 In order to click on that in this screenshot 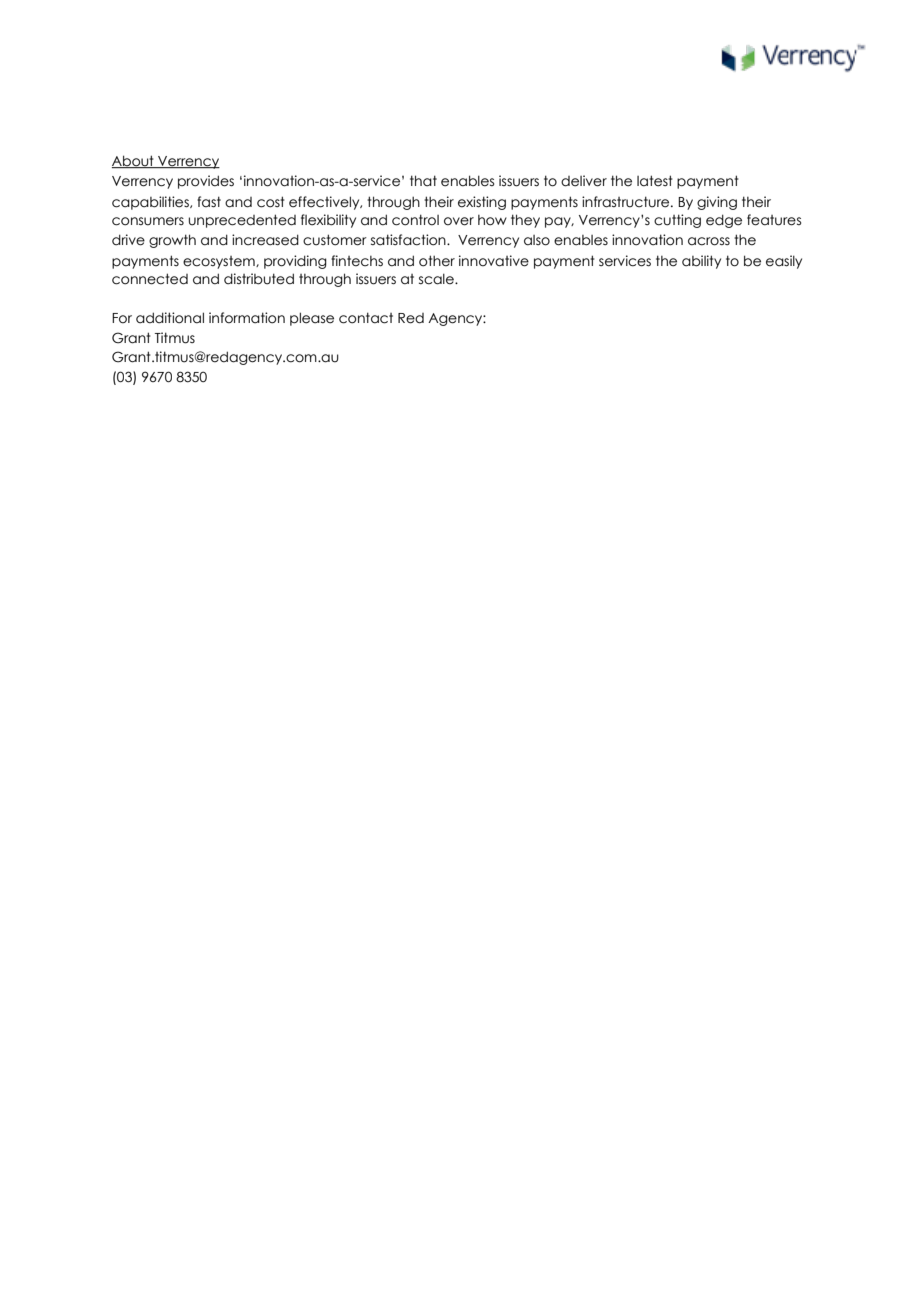, I will do `click(423, 181)`.
